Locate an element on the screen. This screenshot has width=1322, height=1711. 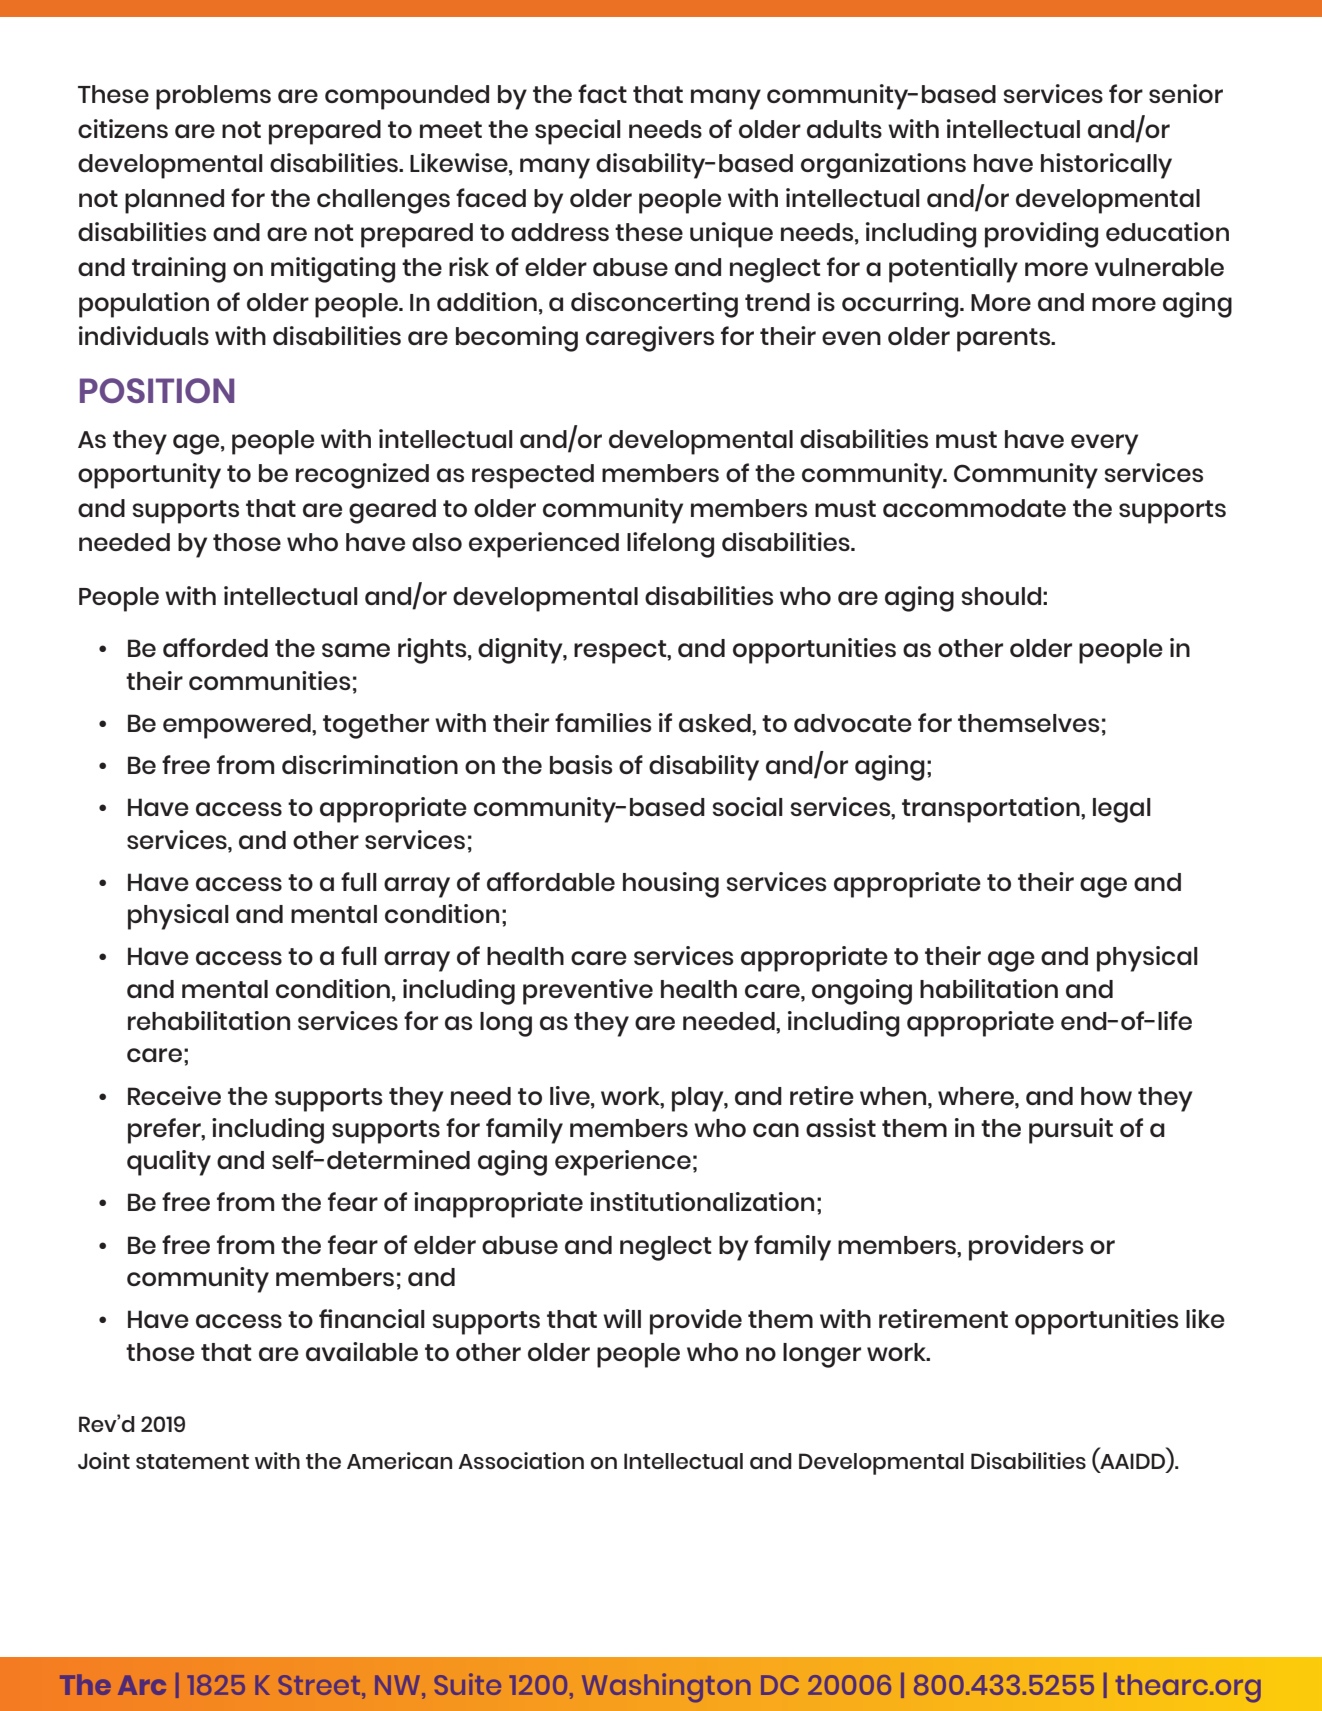
accommodate is located at coordinates (974, 508).
